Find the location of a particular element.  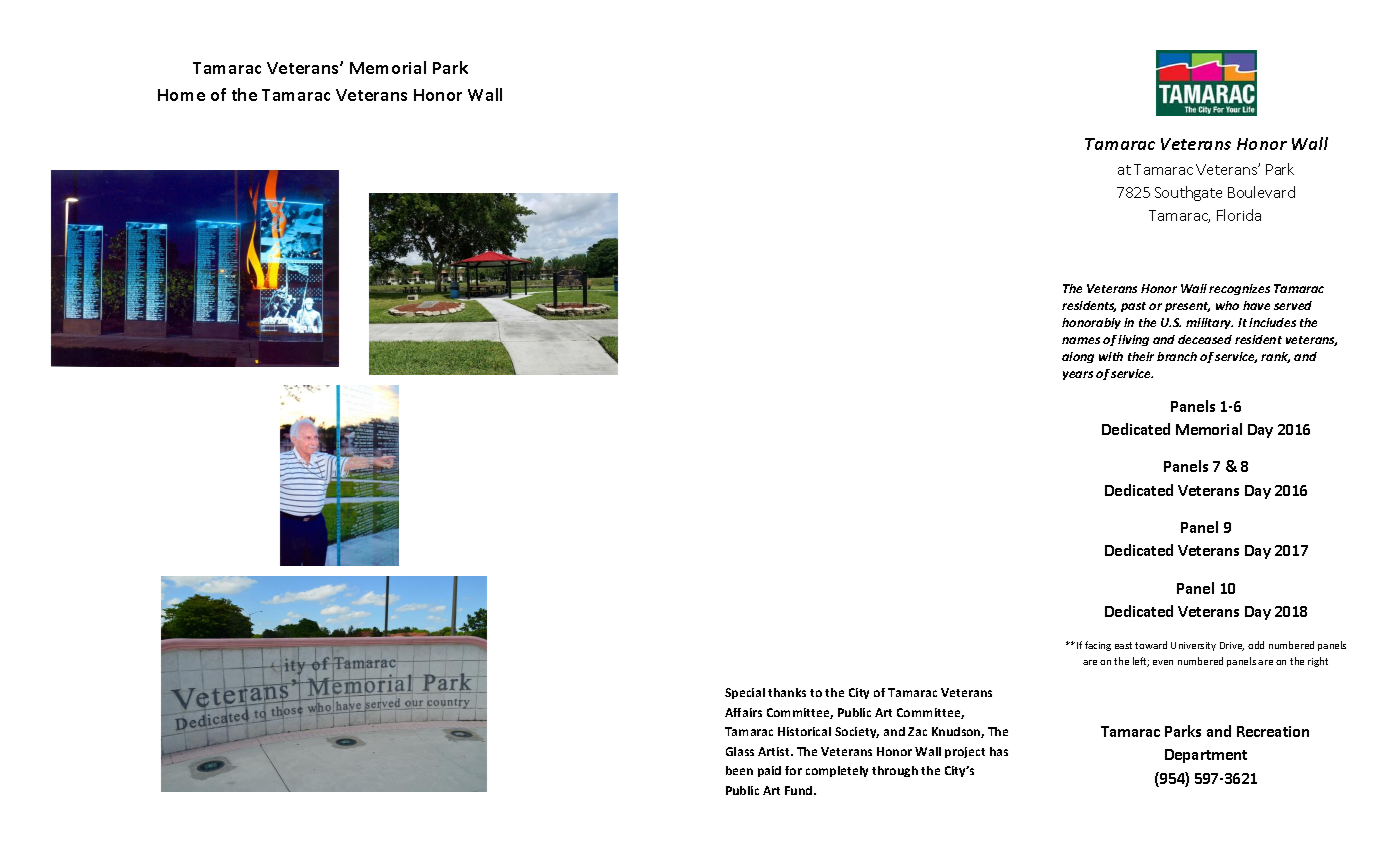

Boulevard is located at coordinates (1261, 192).
